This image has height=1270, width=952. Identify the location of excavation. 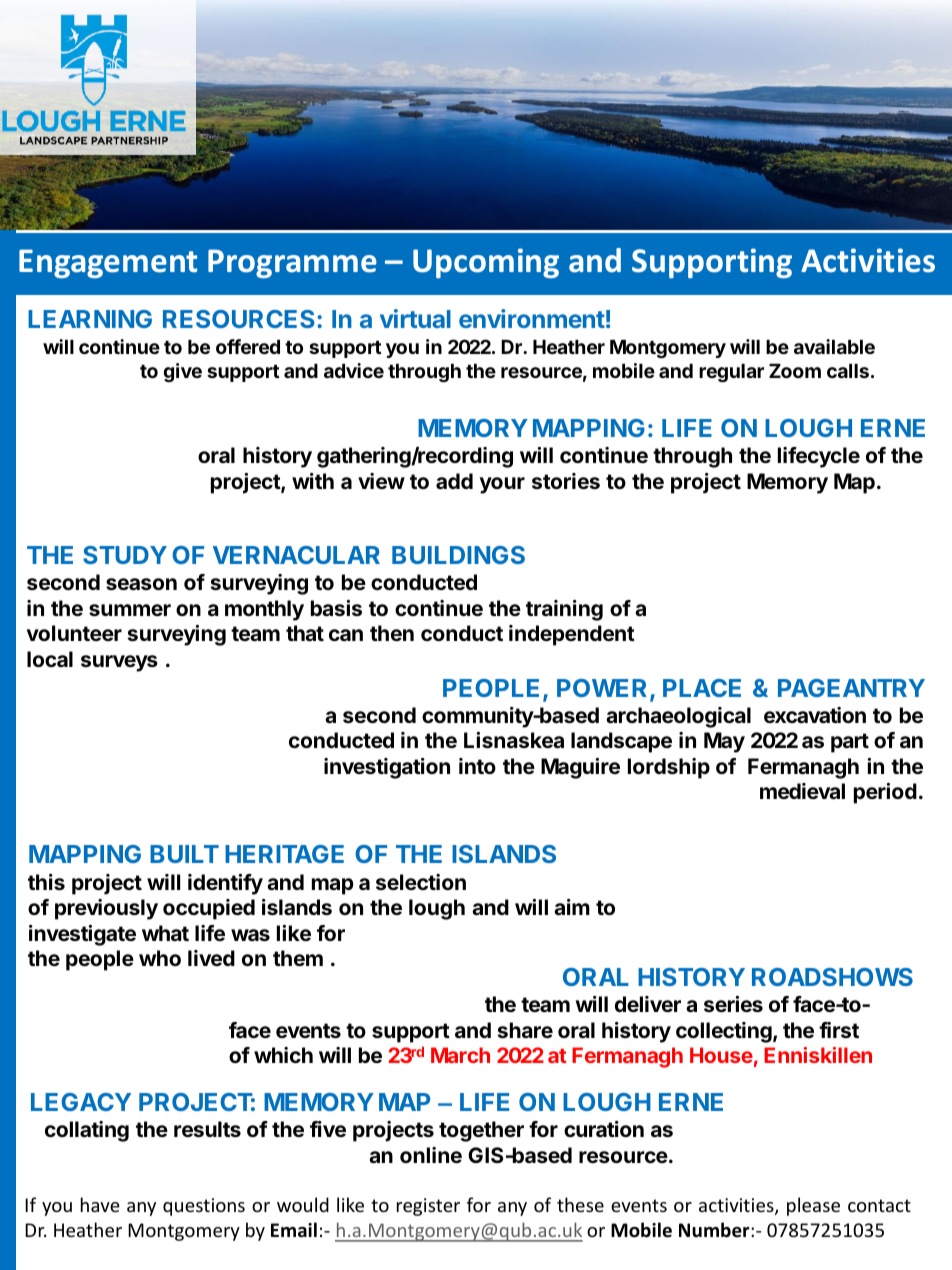
(815, 715).
